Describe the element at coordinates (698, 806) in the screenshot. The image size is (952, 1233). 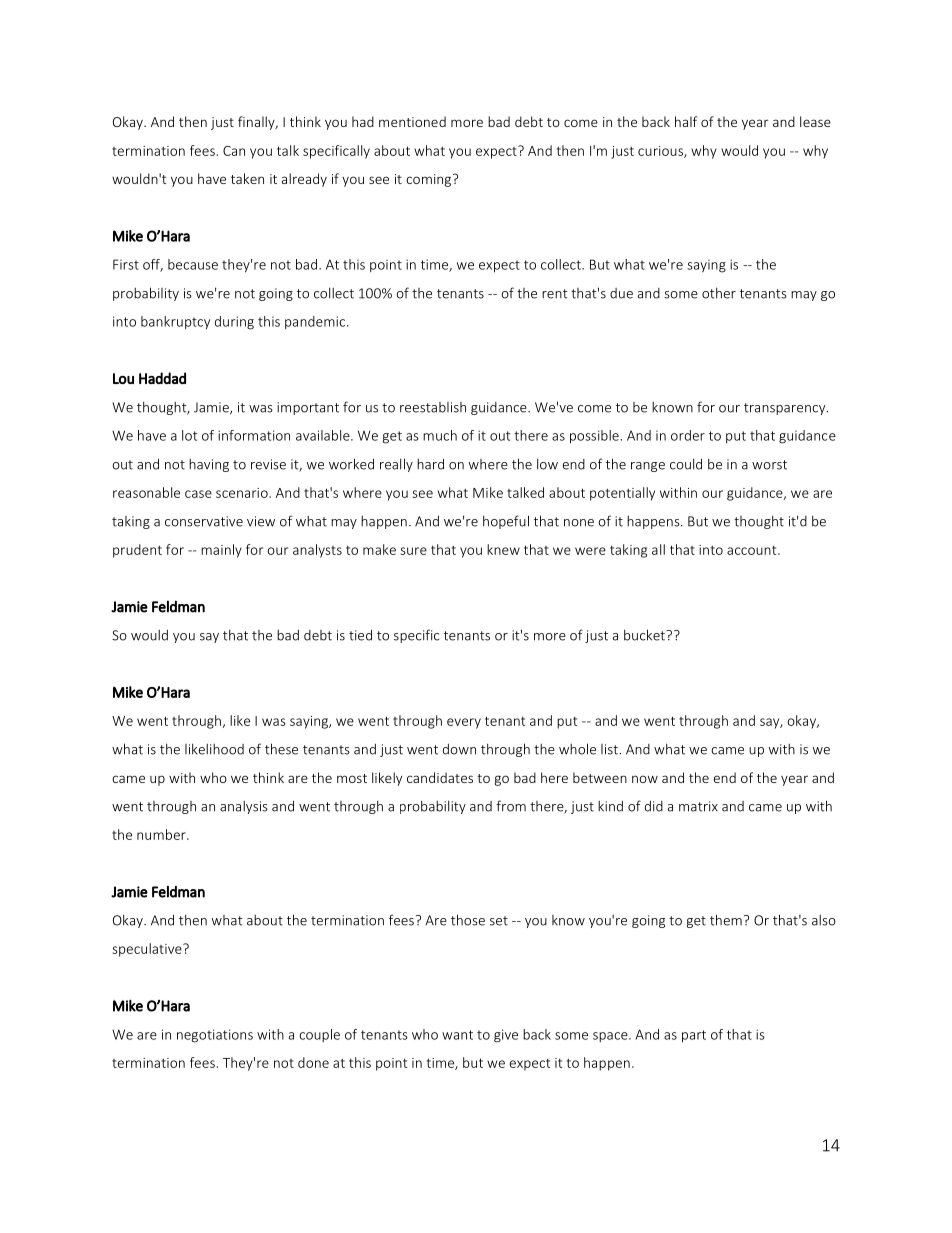
I see `matrix` at that location.
